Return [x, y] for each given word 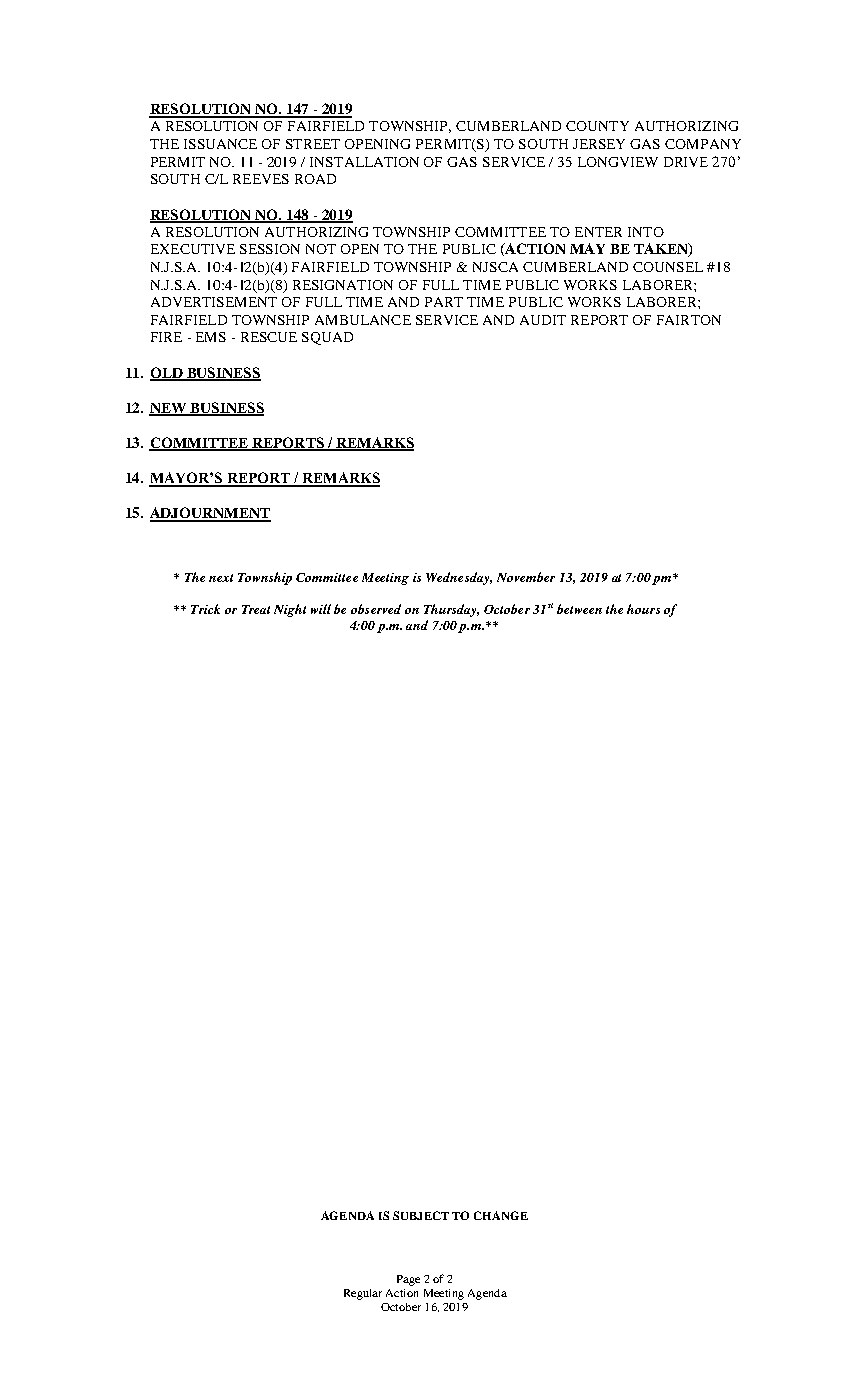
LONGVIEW [618, 162]
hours [643, 609]
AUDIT [543, 320]
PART [444, 302]
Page [408, 1280]
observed [376, 609]
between [579, 609]
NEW [168, 409]
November [526, 577]
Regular [363, 1294]
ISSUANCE [220, 144]
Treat [256, 609]
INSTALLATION [364, 162]
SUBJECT [421, 1215]
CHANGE [501, 1215]
